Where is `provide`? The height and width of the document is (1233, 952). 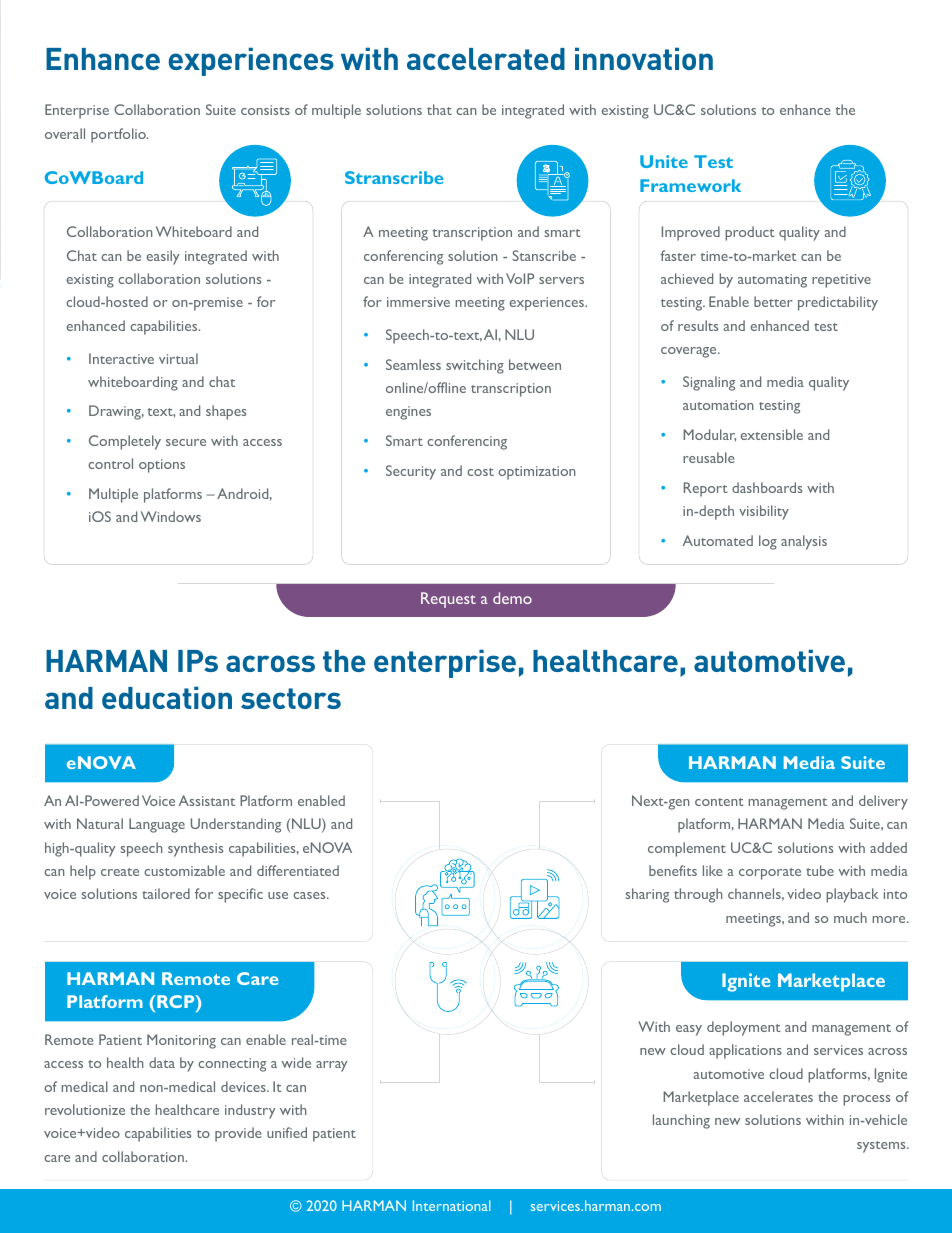
provide is located at coordinates (238, 1134).
